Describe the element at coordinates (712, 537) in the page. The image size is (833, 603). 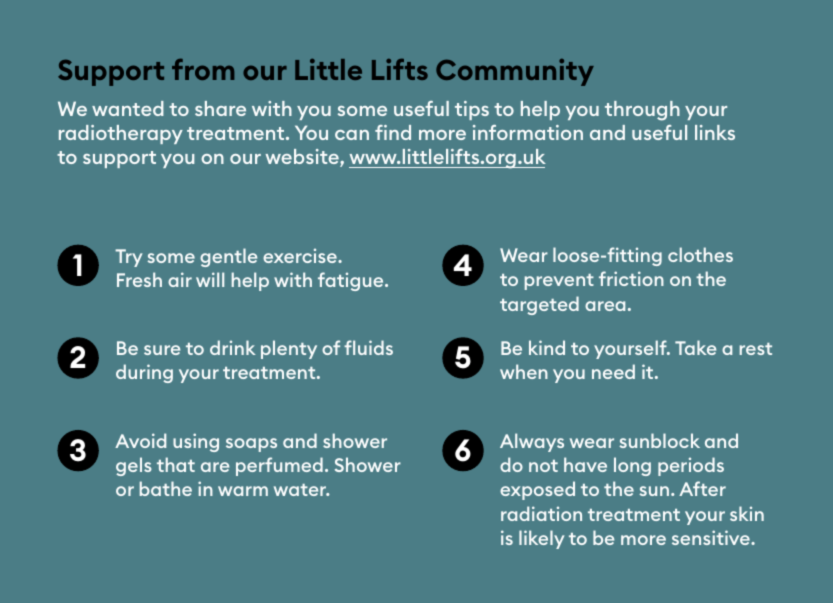
I see `sensitive` at that location.
